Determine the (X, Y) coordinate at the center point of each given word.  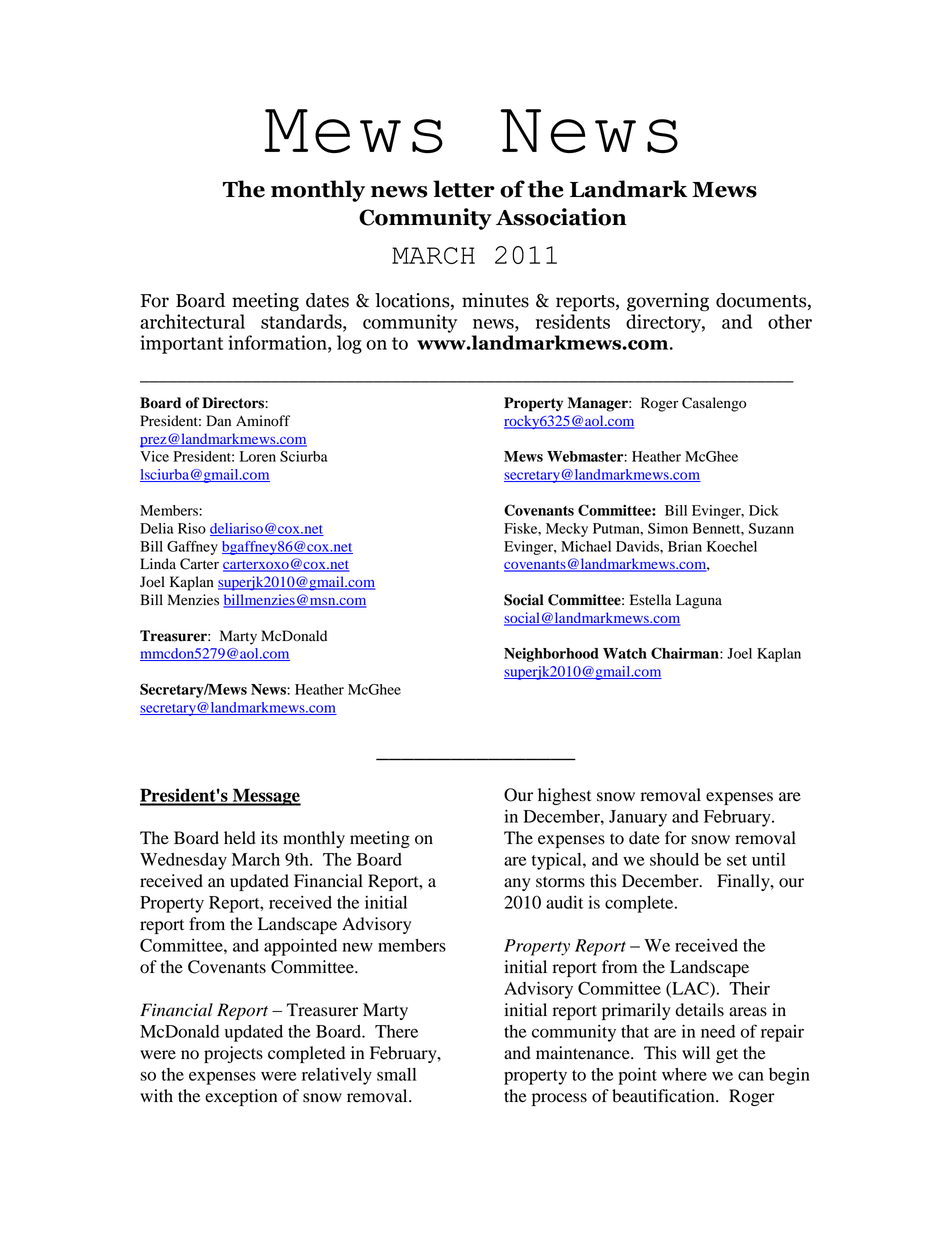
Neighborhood (551, 655)
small (396, 1074)
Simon (668, 528)
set (737, 860)
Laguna (699, 601)
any (517, 884)
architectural (192, 321)
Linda (158, 564)
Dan (218, 420)
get (727, 1055)
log (349, 344)
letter (464, 189)
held (240, 838)
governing (668, 302)
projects (233, 1054)
